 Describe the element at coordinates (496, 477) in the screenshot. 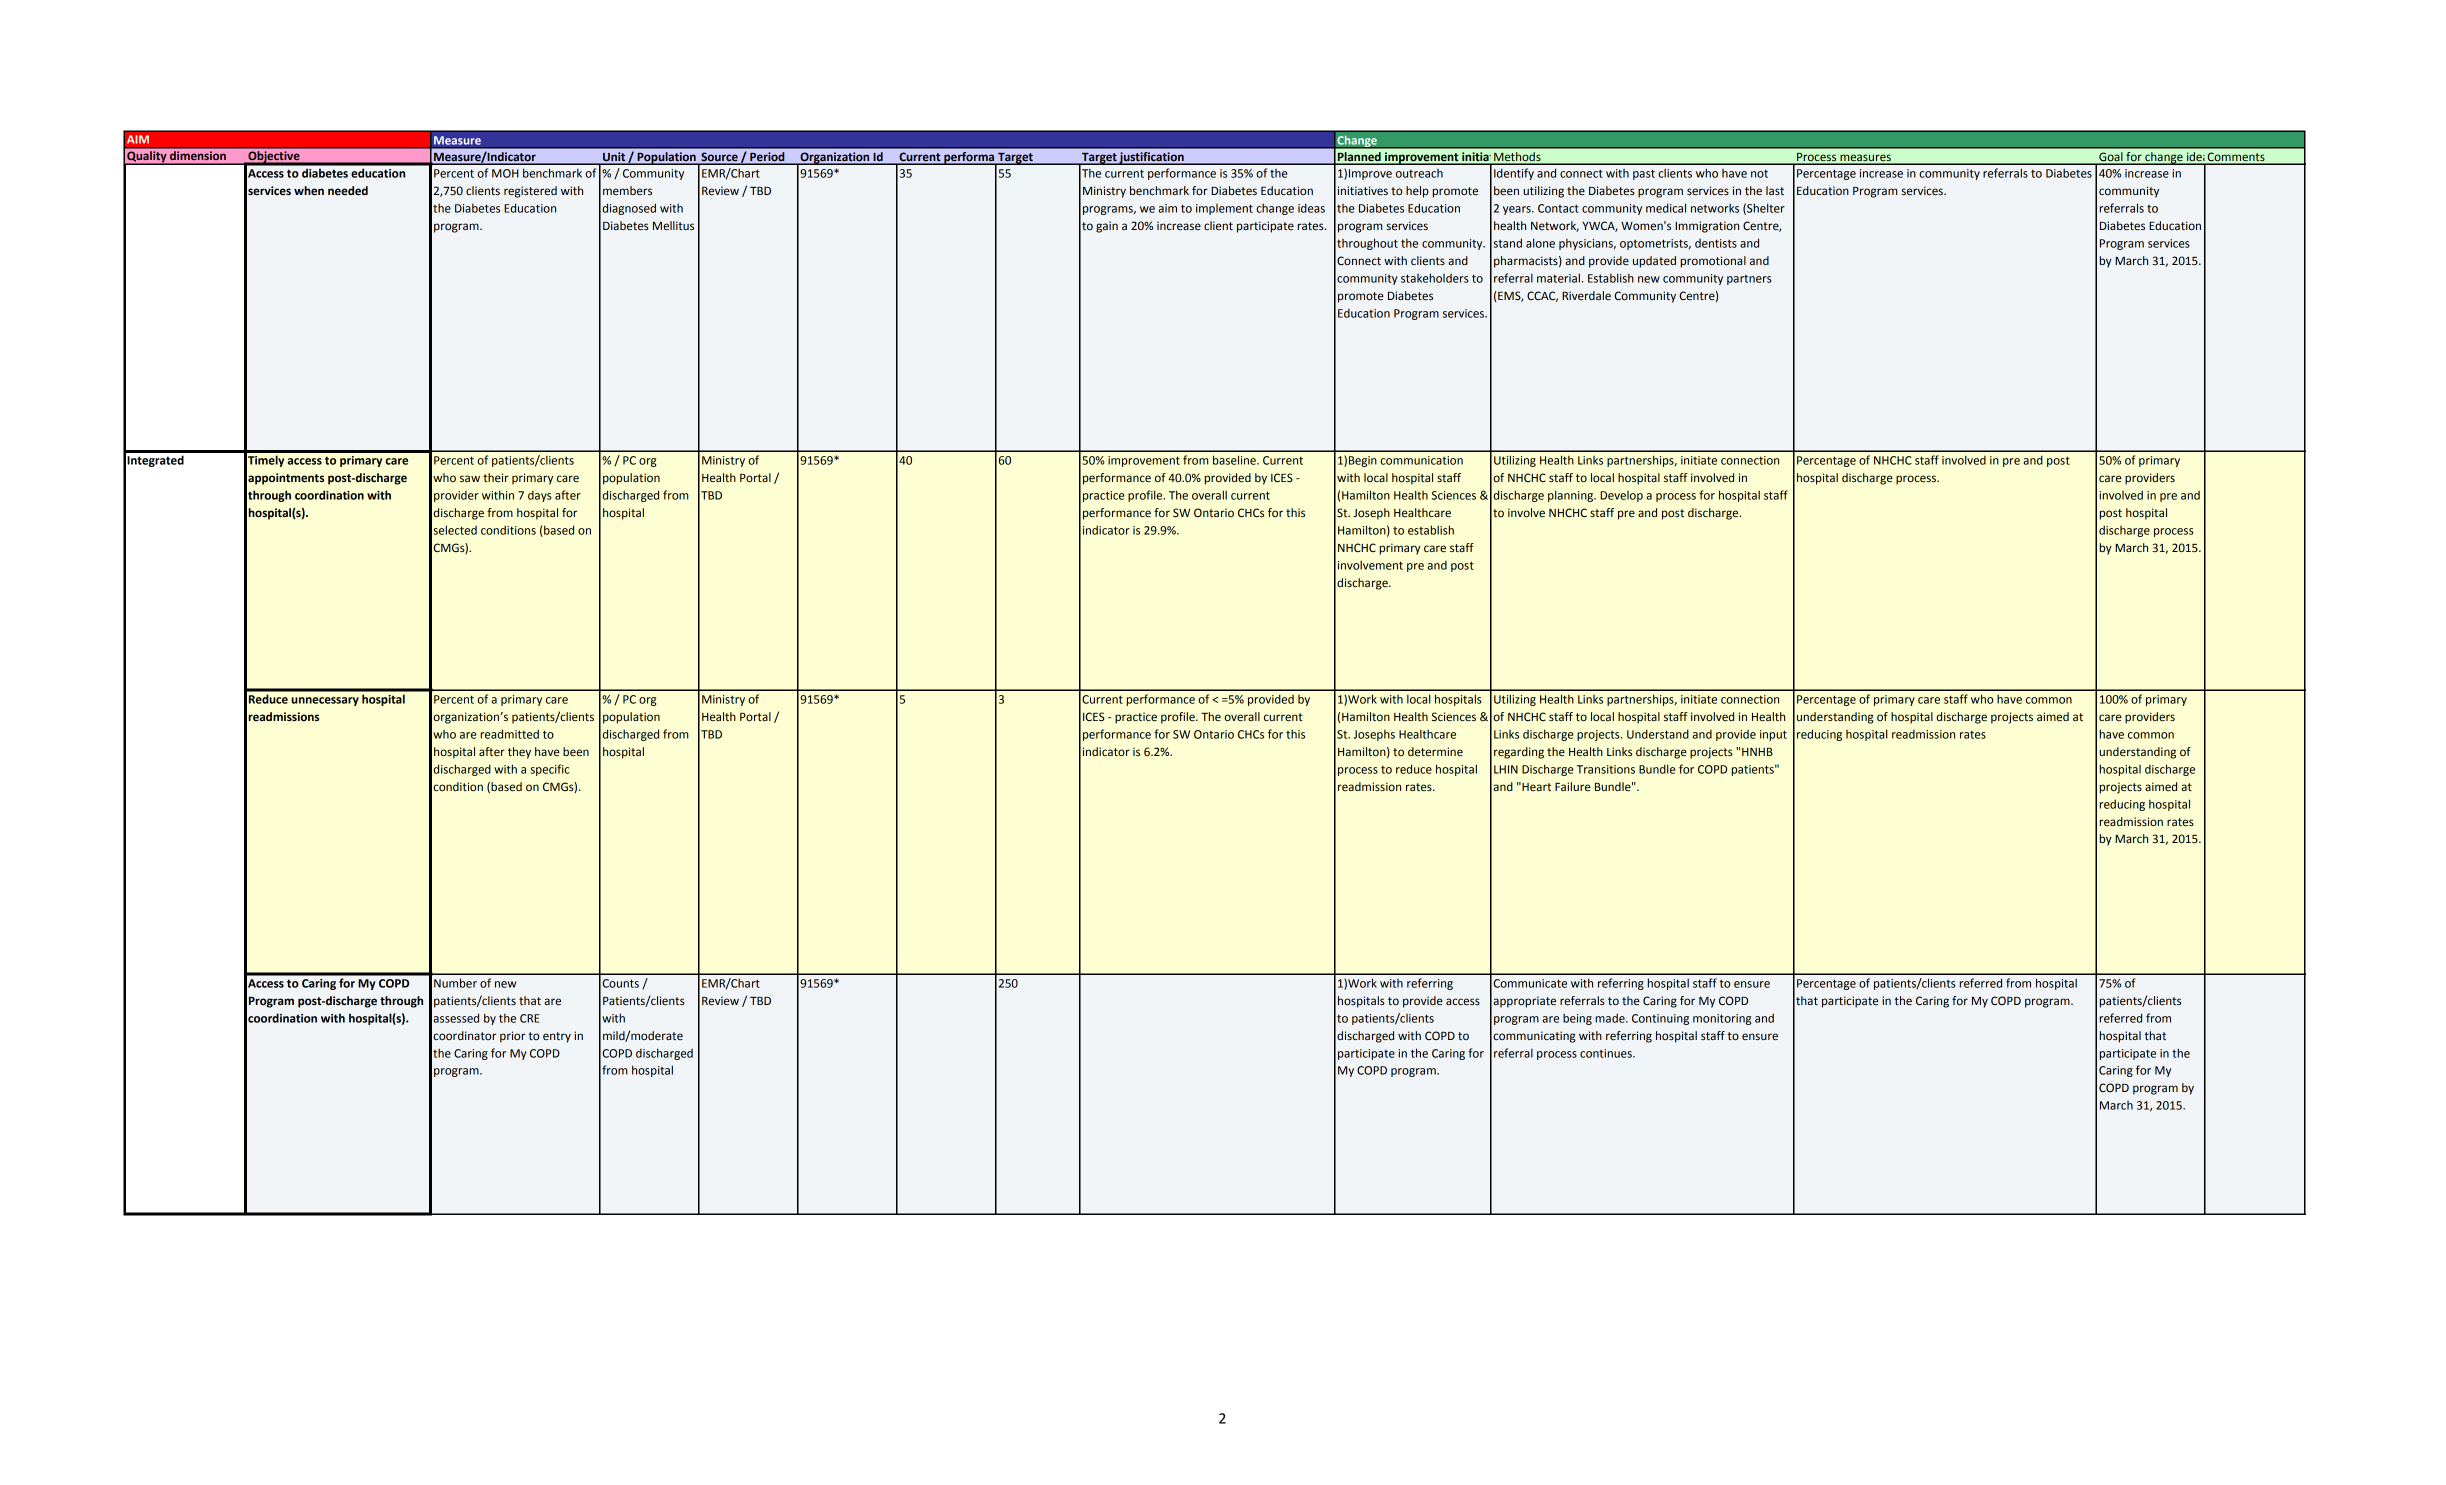

I see `their` at that location.
